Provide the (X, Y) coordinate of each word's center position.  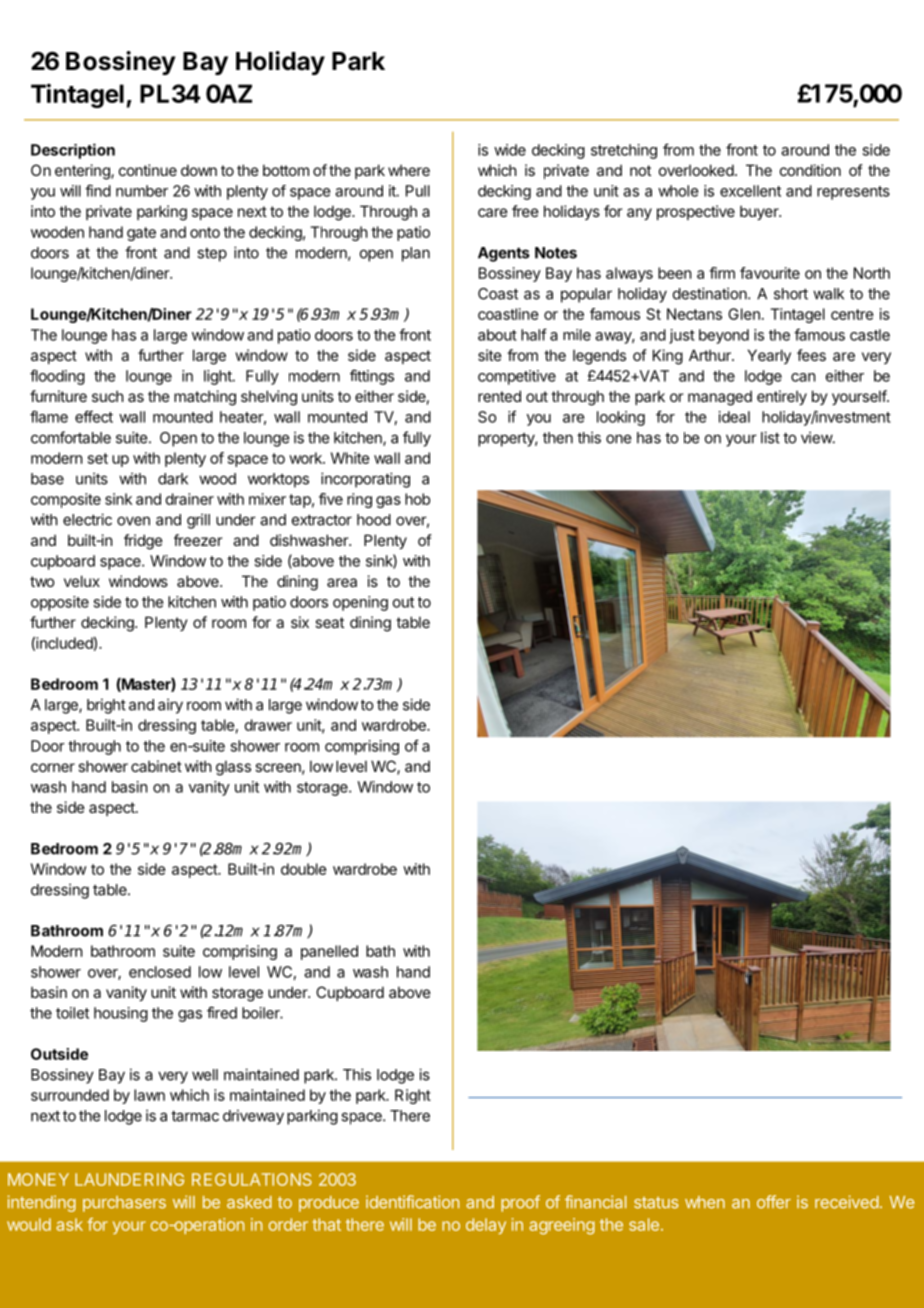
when (705, 1202)
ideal (734, 417)
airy (170, 706)
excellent (750, 191)
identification (412, 1202)
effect (94, 416)
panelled (329, 952)
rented (499, 396)
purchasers (124, 1204)
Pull (418, 191)
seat (329, 622)
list (770, 437)
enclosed (160, 972)
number (142, 191)
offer (774, 1202)
